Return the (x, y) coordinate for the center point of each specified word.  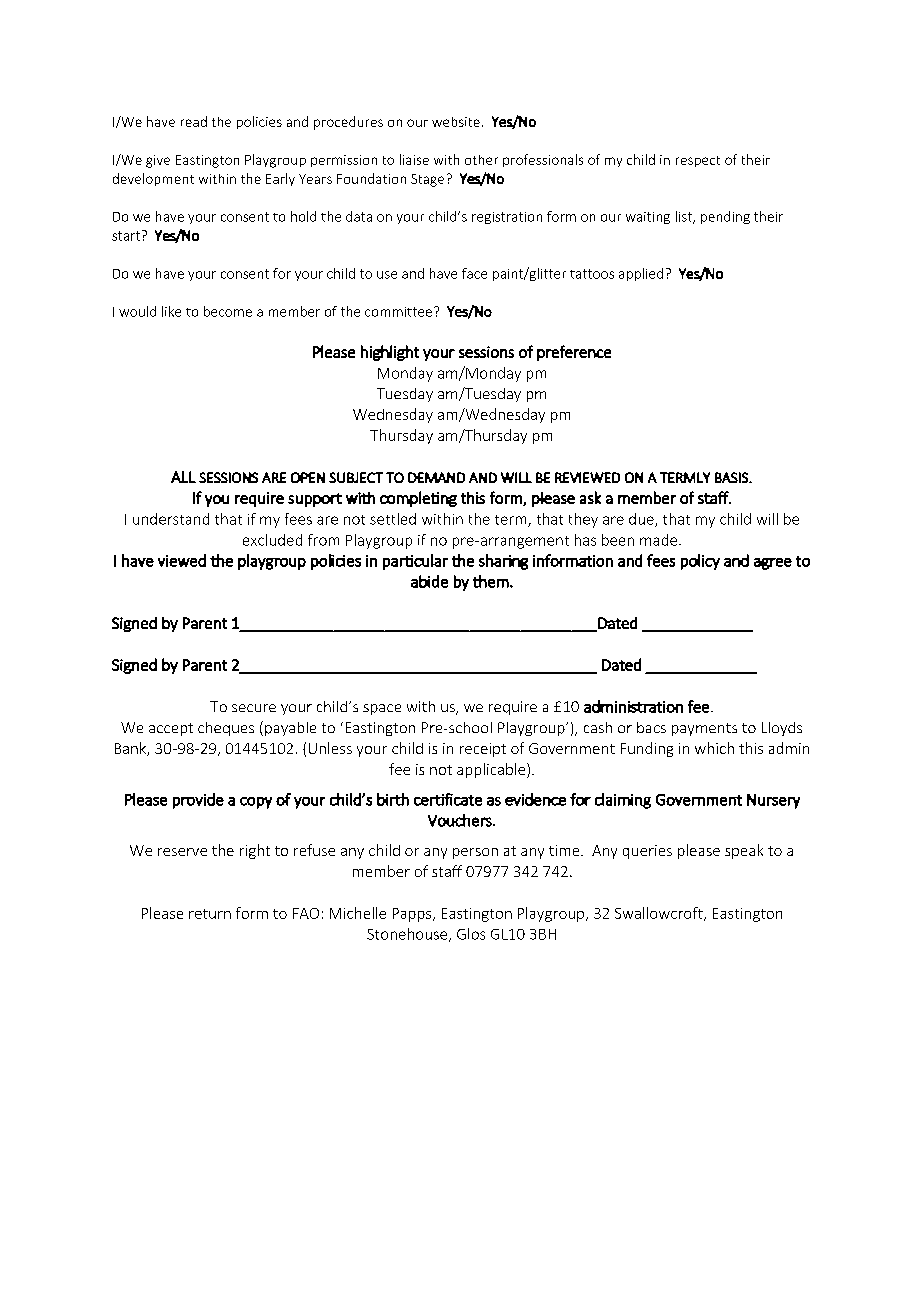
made (658, 540)
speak (744, 851)
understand (171, 519)
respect (698, 161)
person (475, 853)
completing (418, 499)
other (481, 160)
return (210, 914)
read (194, 121)
